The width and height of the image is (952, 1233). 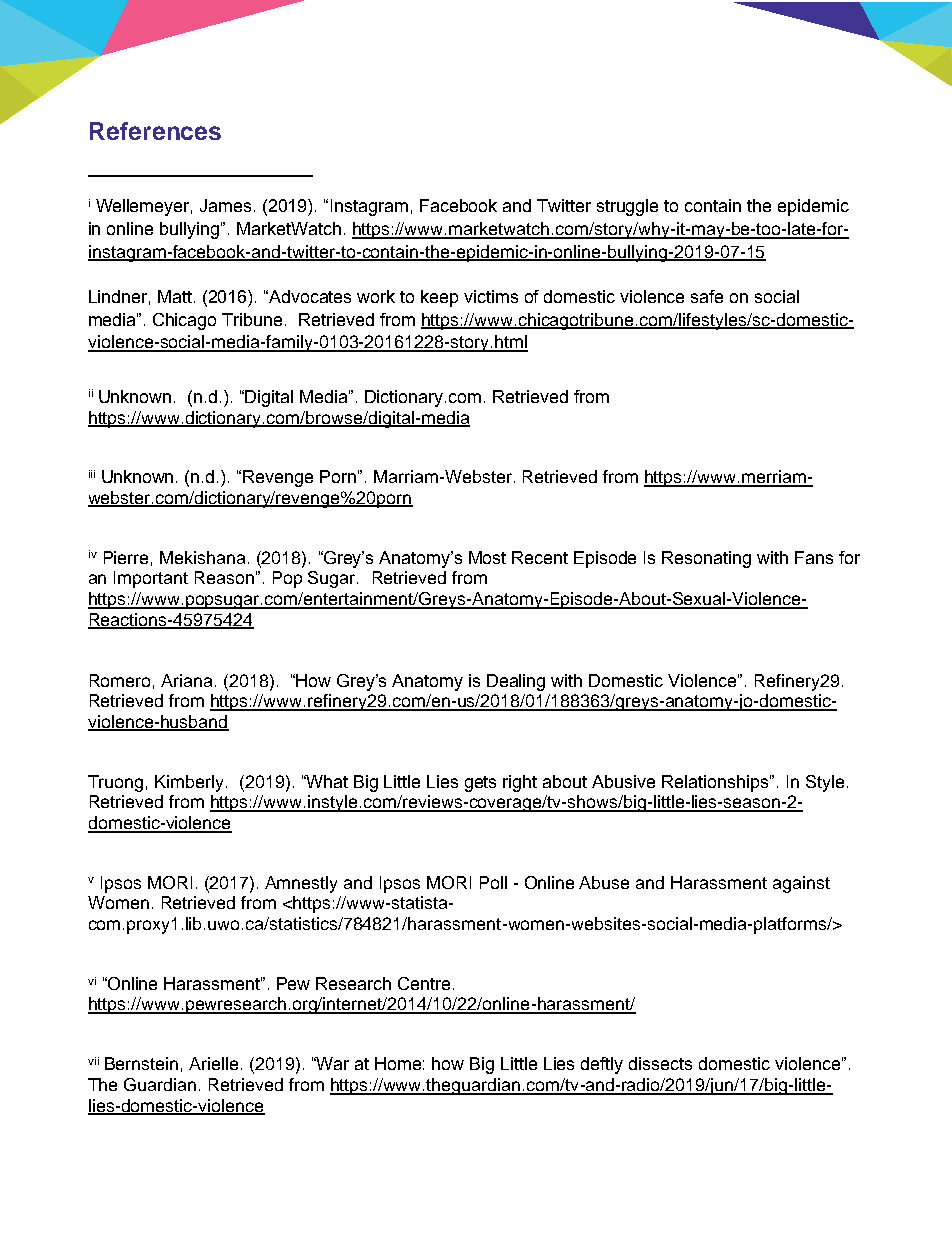 I want to click on Arielle, so click(x=213, y=1063).
